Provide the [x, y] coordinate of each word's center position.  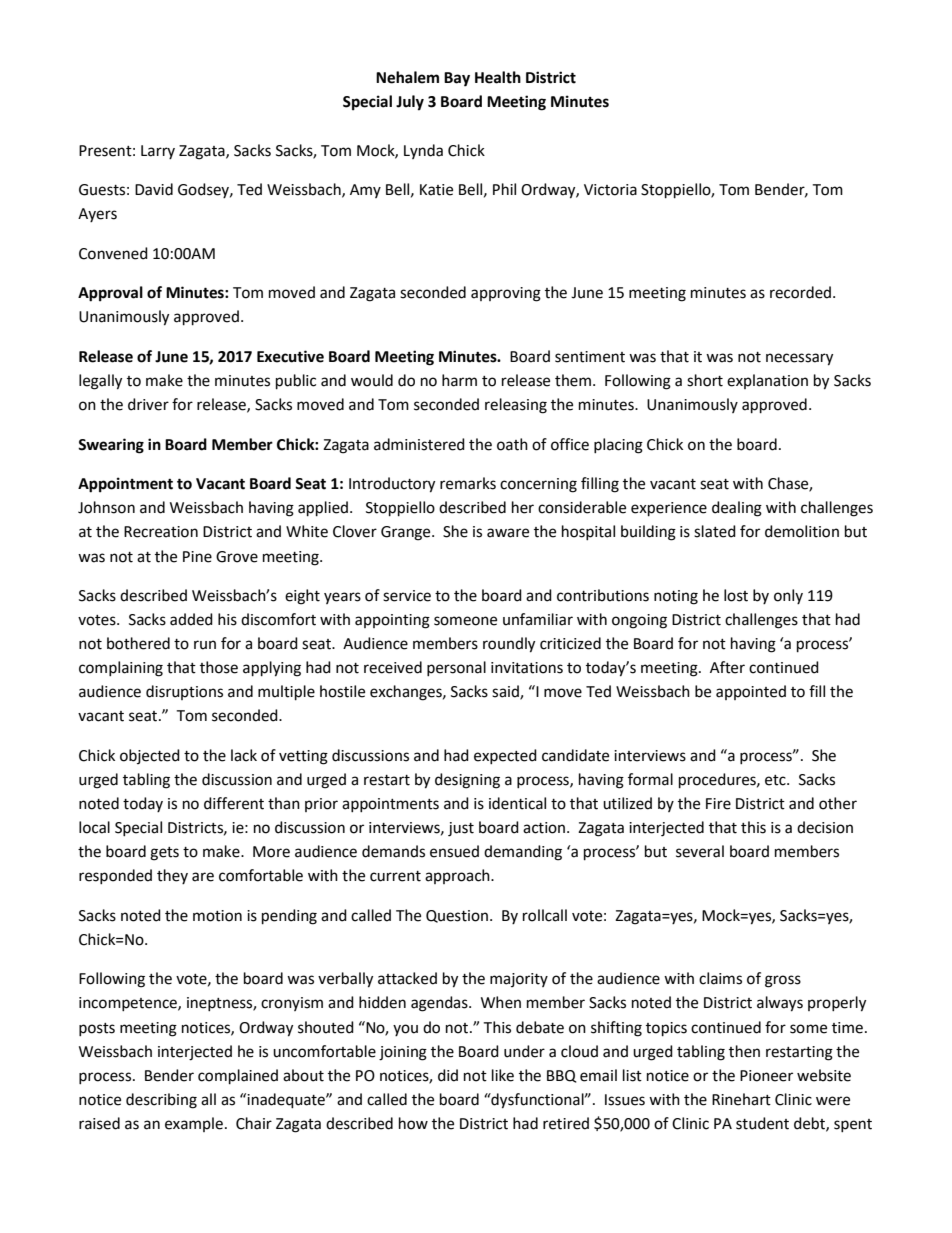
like [503, 1075]
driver [148, 404]
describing [161, 1101]
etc [776, 780]
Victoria [610, 190]
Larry [158, 152]
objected [150, 756]
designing [467, 781]
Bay [457, 79]
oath [512, 444]
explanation [767, 381]
